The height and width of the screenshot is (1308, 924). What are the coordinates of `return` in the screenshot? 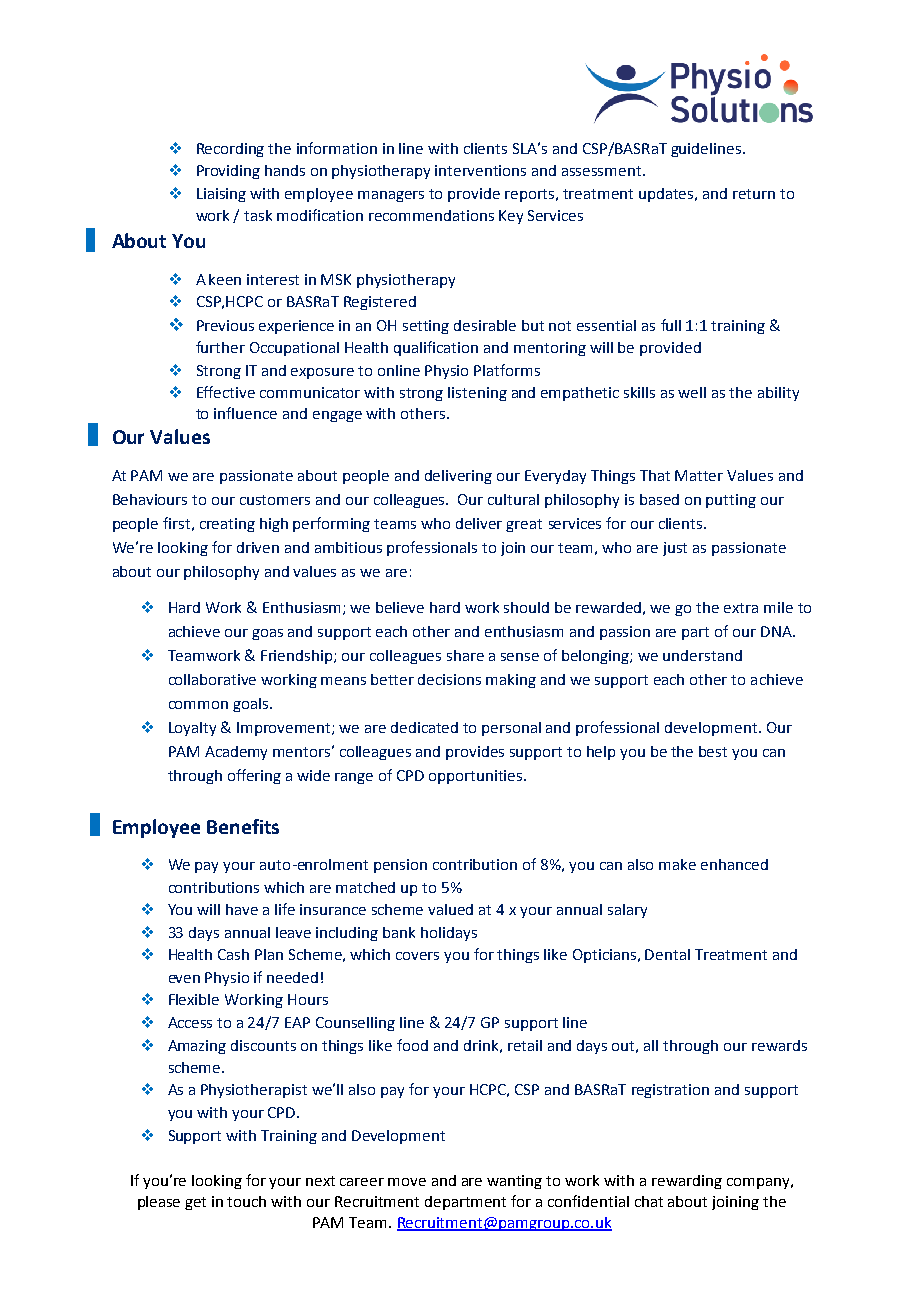 It's located at (754, 194).
